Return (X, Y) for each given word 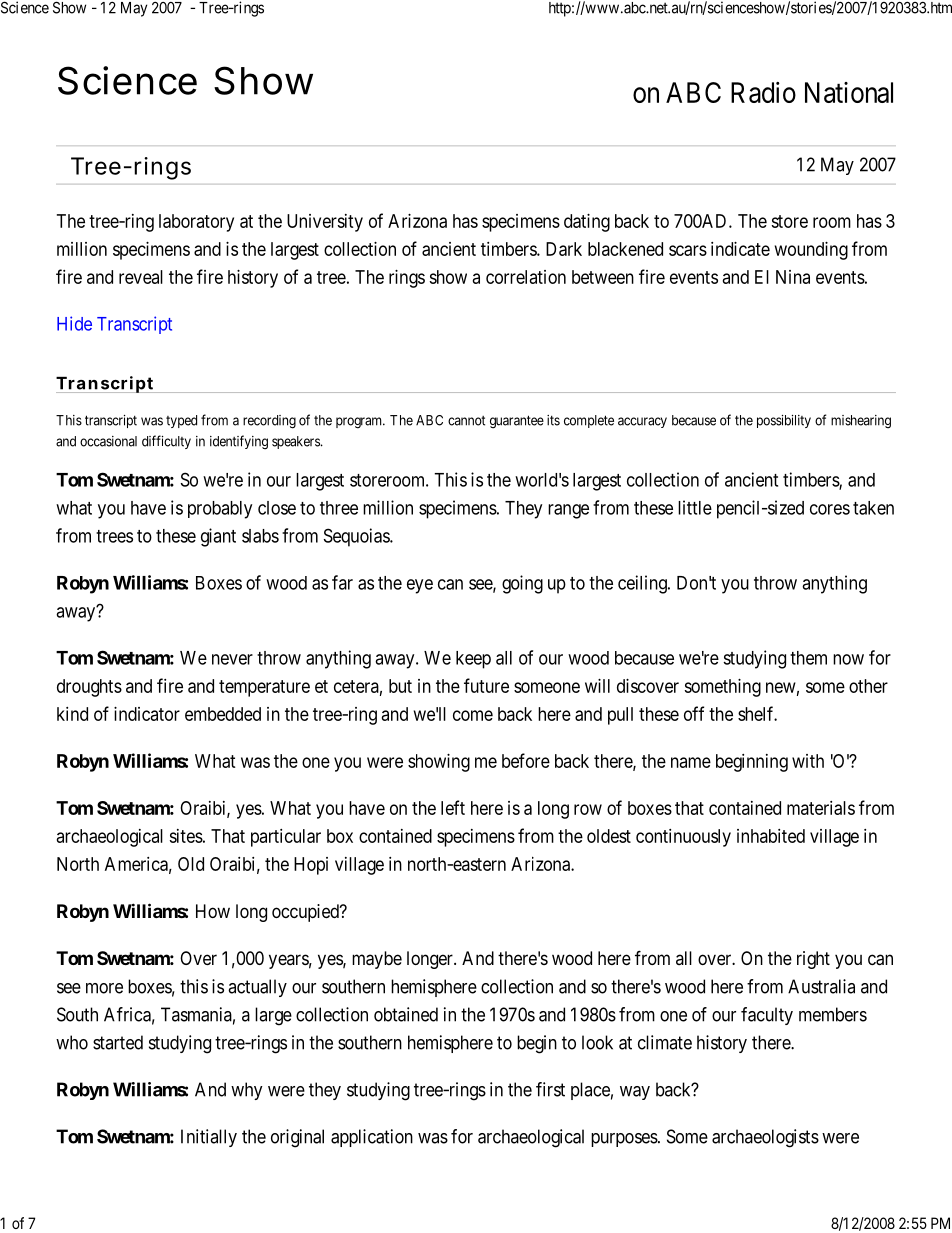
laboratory (196, 223)
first (550, 1089)
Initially (209, 1138)
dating (587, 223)
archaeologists (765, 1138)
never (232, 659)
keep (473, 660)
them (808, 658)
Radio (763, 92)
